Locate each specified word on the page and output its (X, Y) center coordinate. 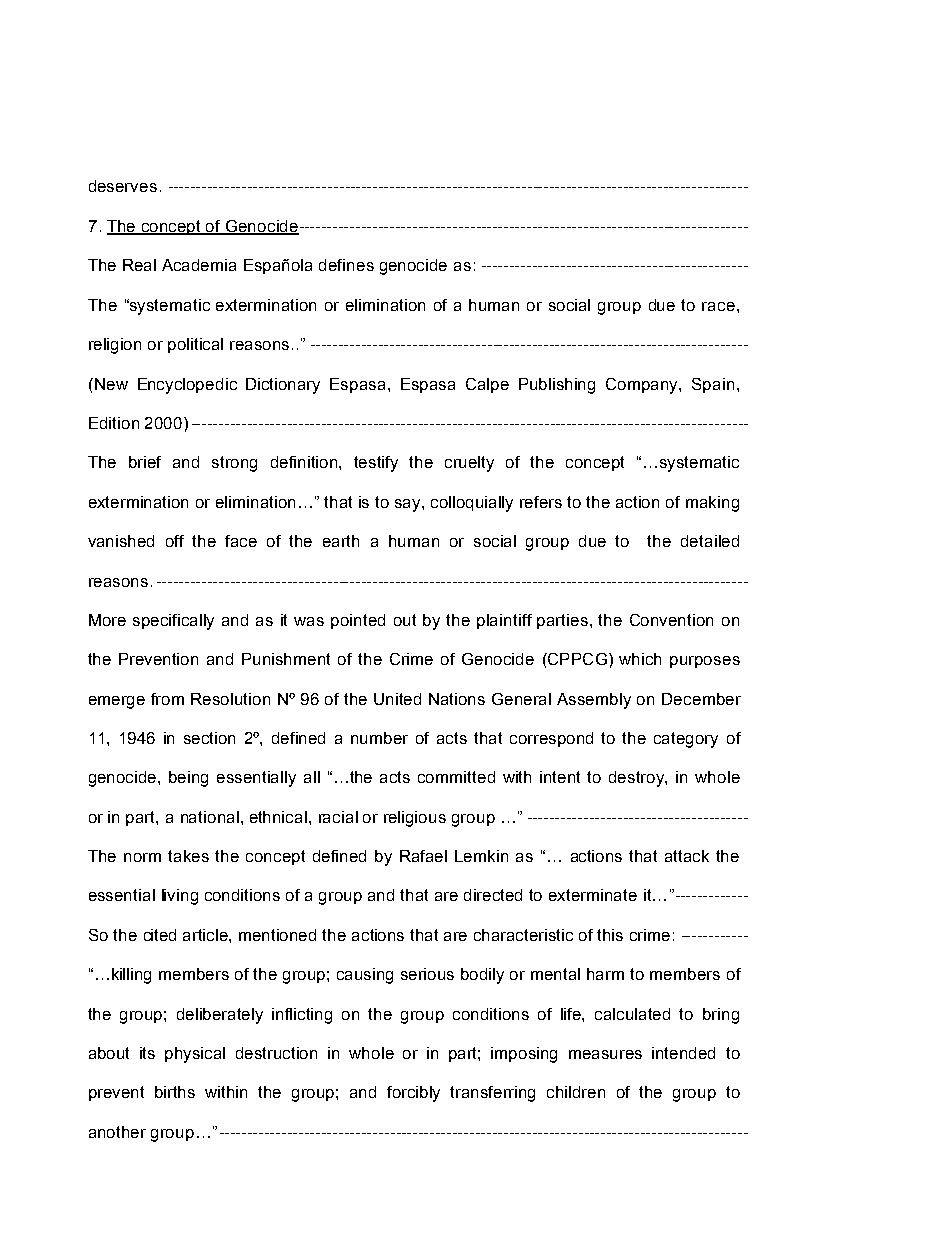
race (718, 306)
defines (346, 265)
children (576, 1092)
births (175, 1092)
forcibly (413, 1094)
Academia (199, 265)
